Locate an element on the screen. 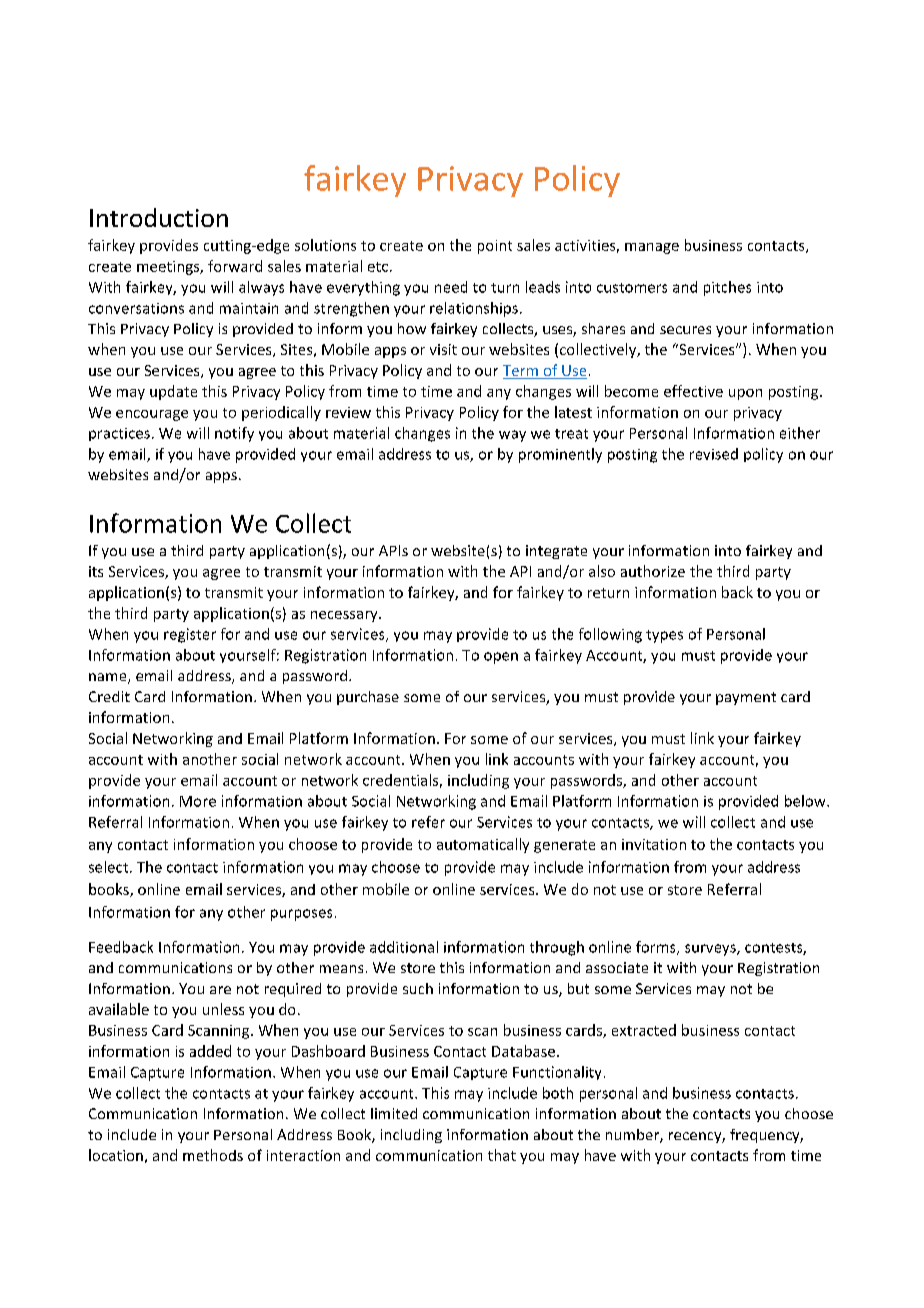 The width and height of the screenshot is (924, 1308). point is located at coordinates (495, 247).
